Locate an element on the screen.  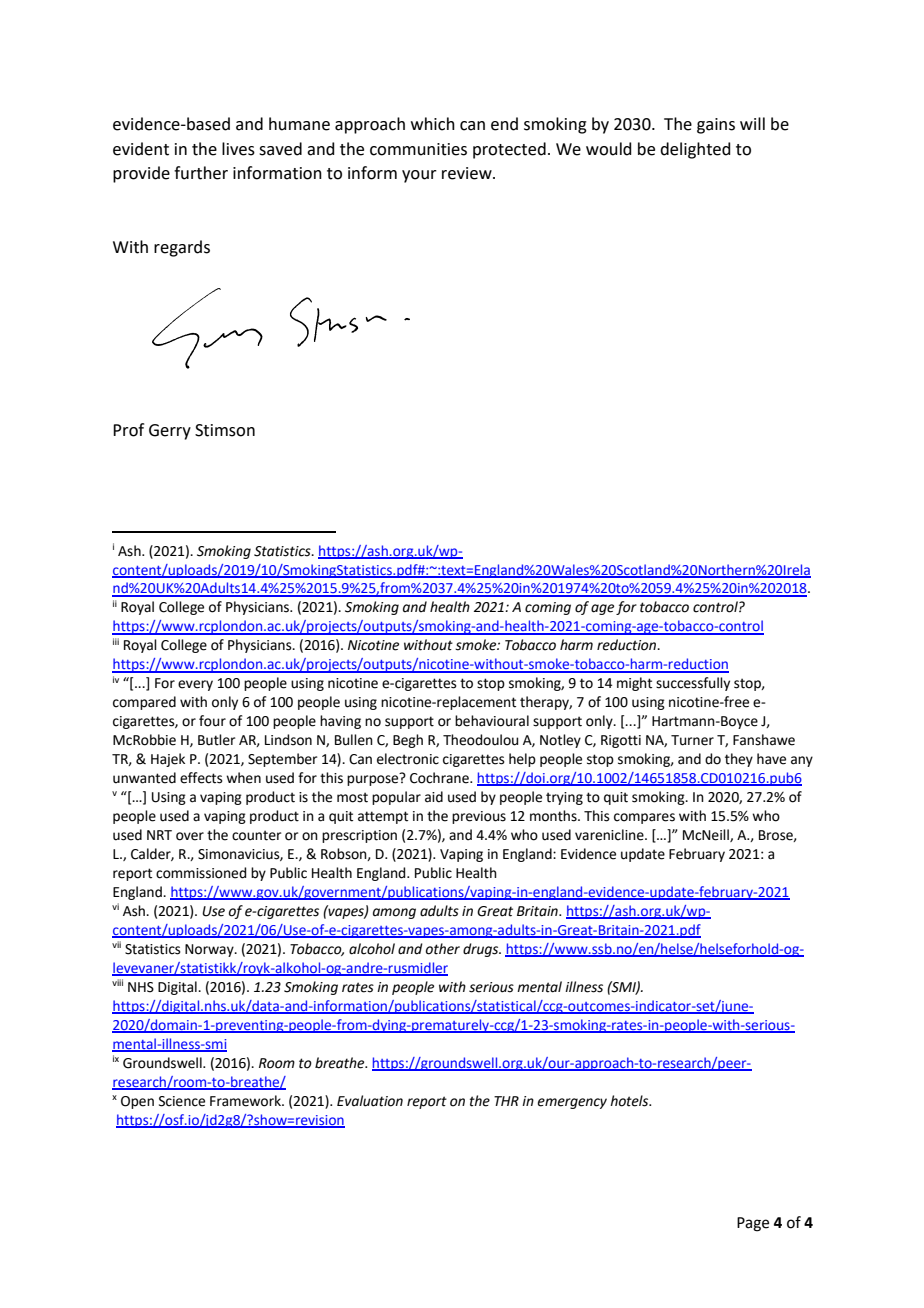
delighted is located at coordinates (695, 150).
